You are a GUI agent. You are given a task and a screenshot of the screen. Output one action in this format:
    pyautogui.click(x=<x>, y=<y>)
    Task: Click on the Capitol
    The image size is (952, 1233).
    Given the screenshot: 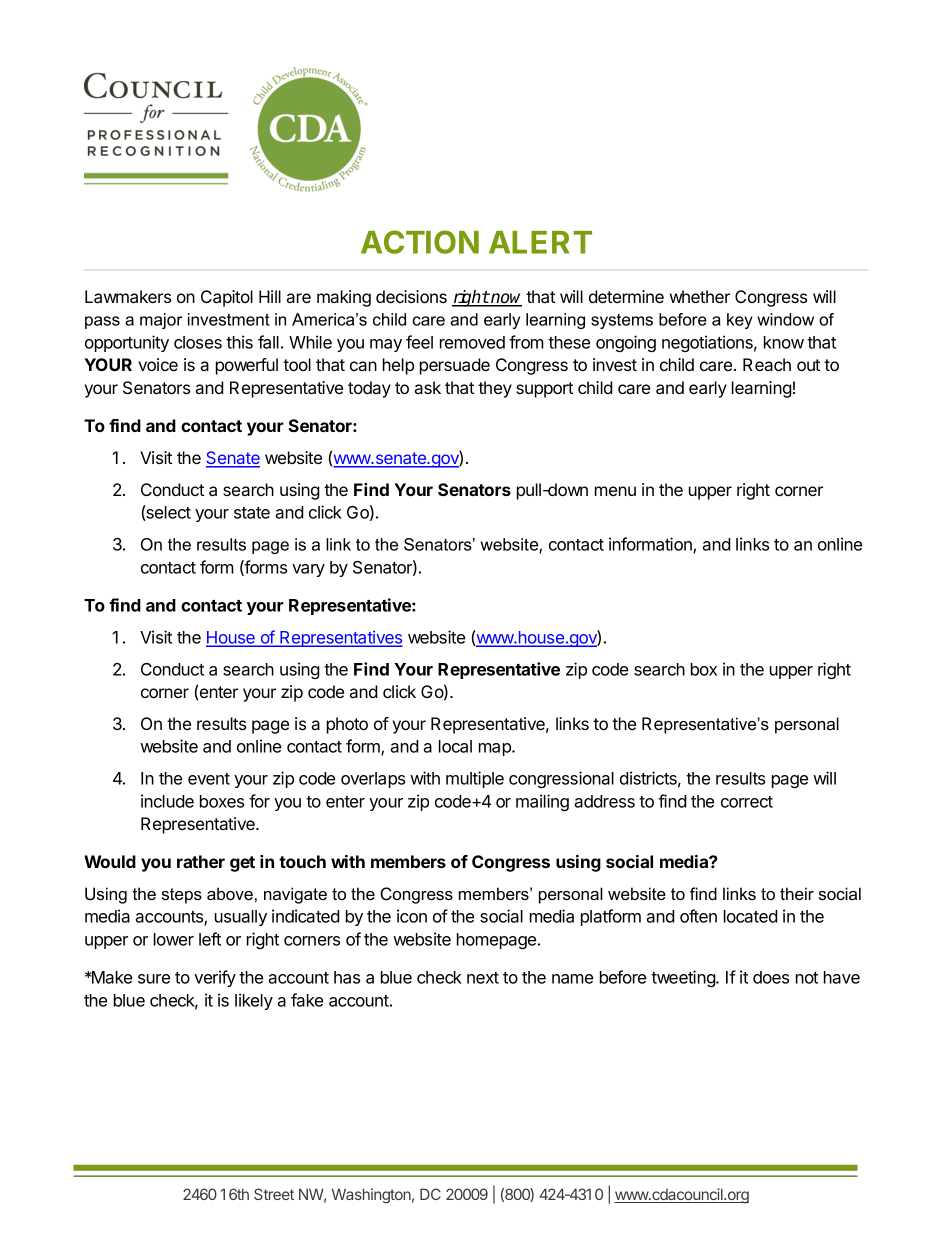 What is the action you would take?
    pyautogui.click(x=227, y=298)
